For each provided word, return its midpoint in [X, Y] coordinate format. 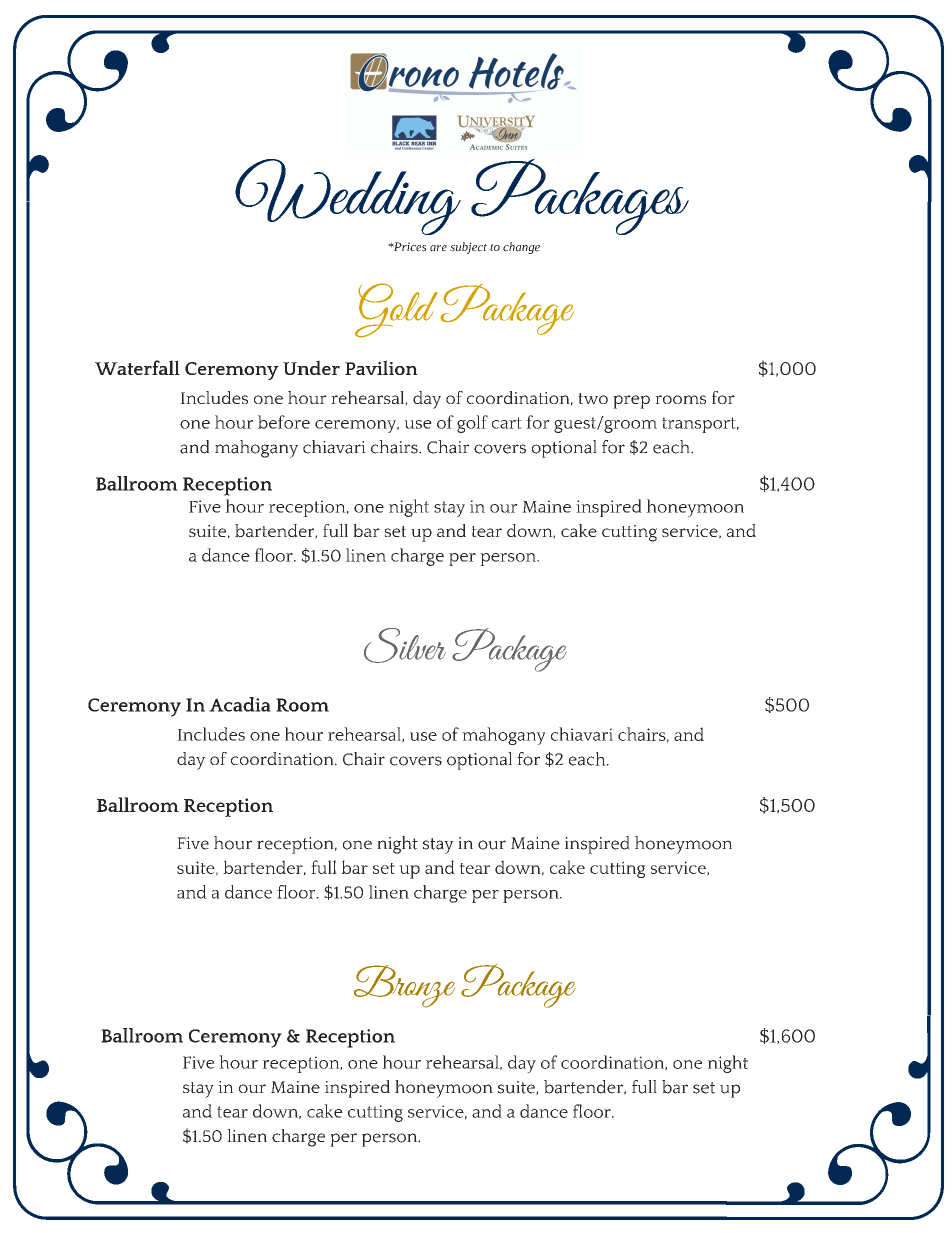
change [521, 248]
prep [631, 402]
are [438, 248]
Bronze [404, 986]
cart [507, 423]
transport [700, 425]
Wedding [348, 197]
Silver [405, 645]
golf [472, 424]
